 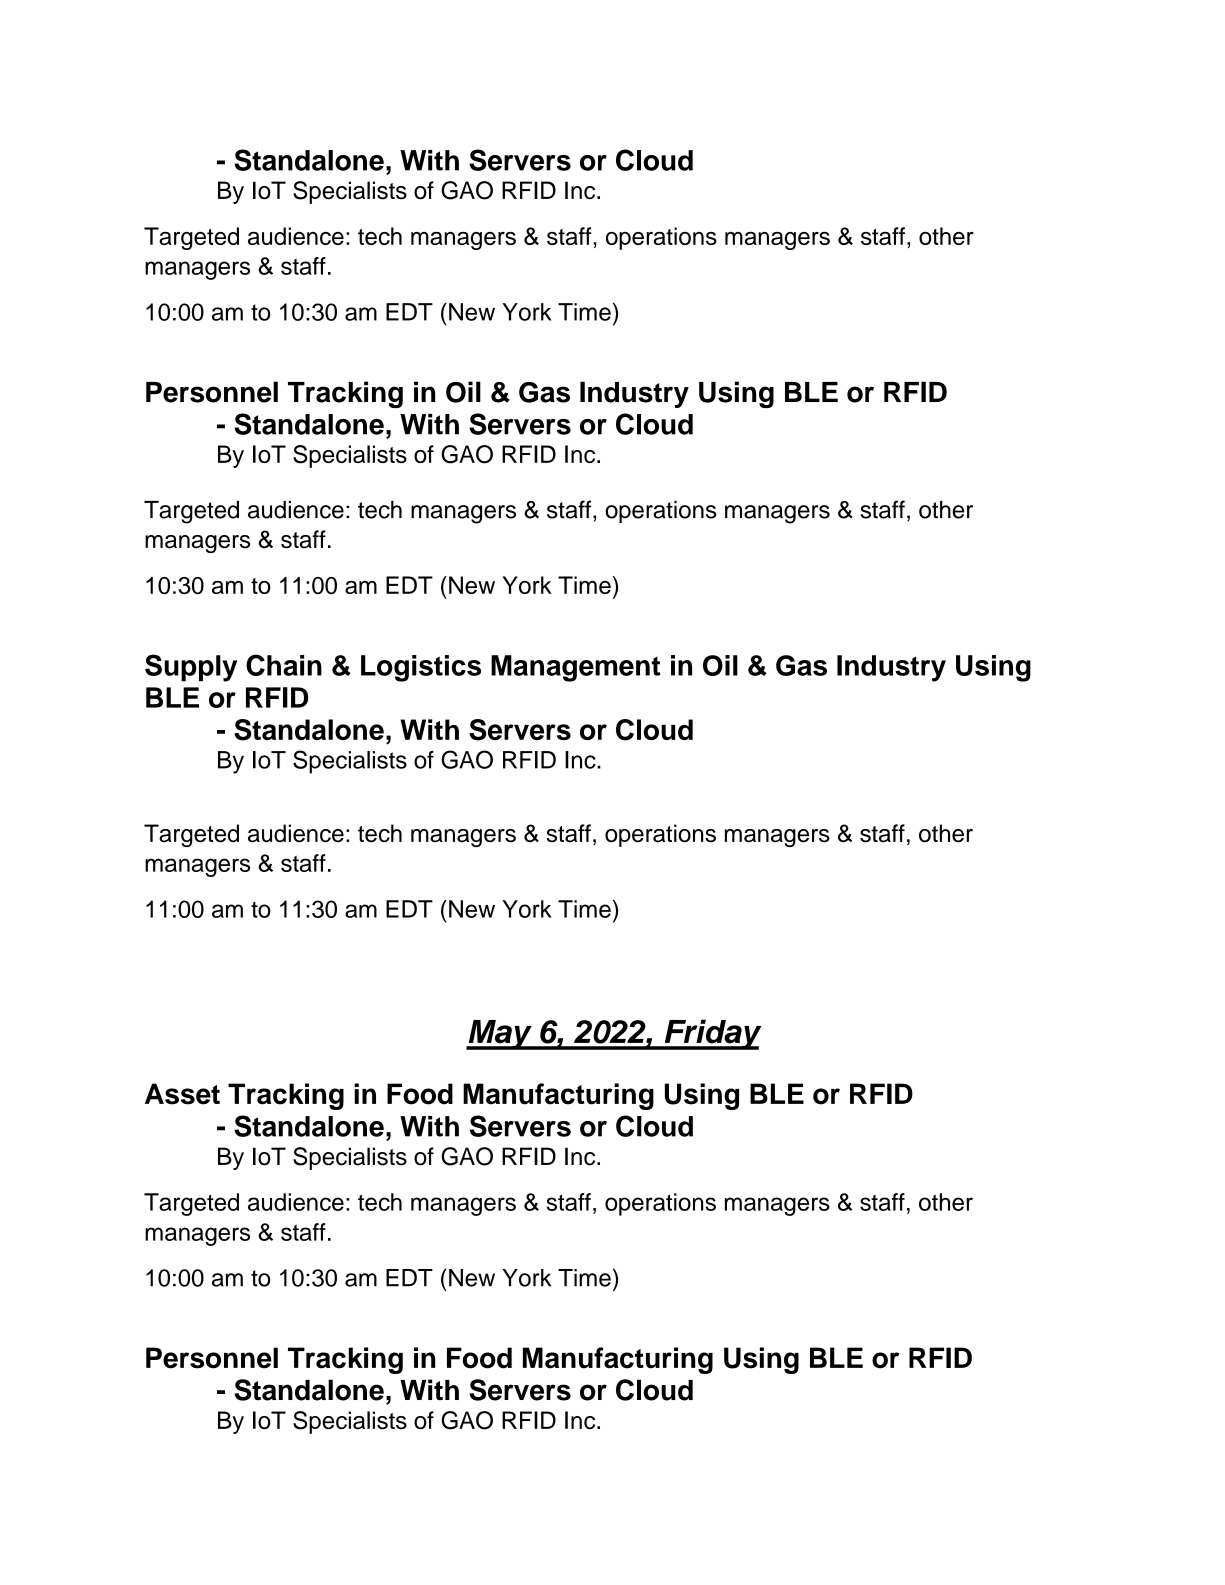 What do you see at coordinates (421, 668) in the image?
I see `Logistics` at bounding box center [421, 668].
